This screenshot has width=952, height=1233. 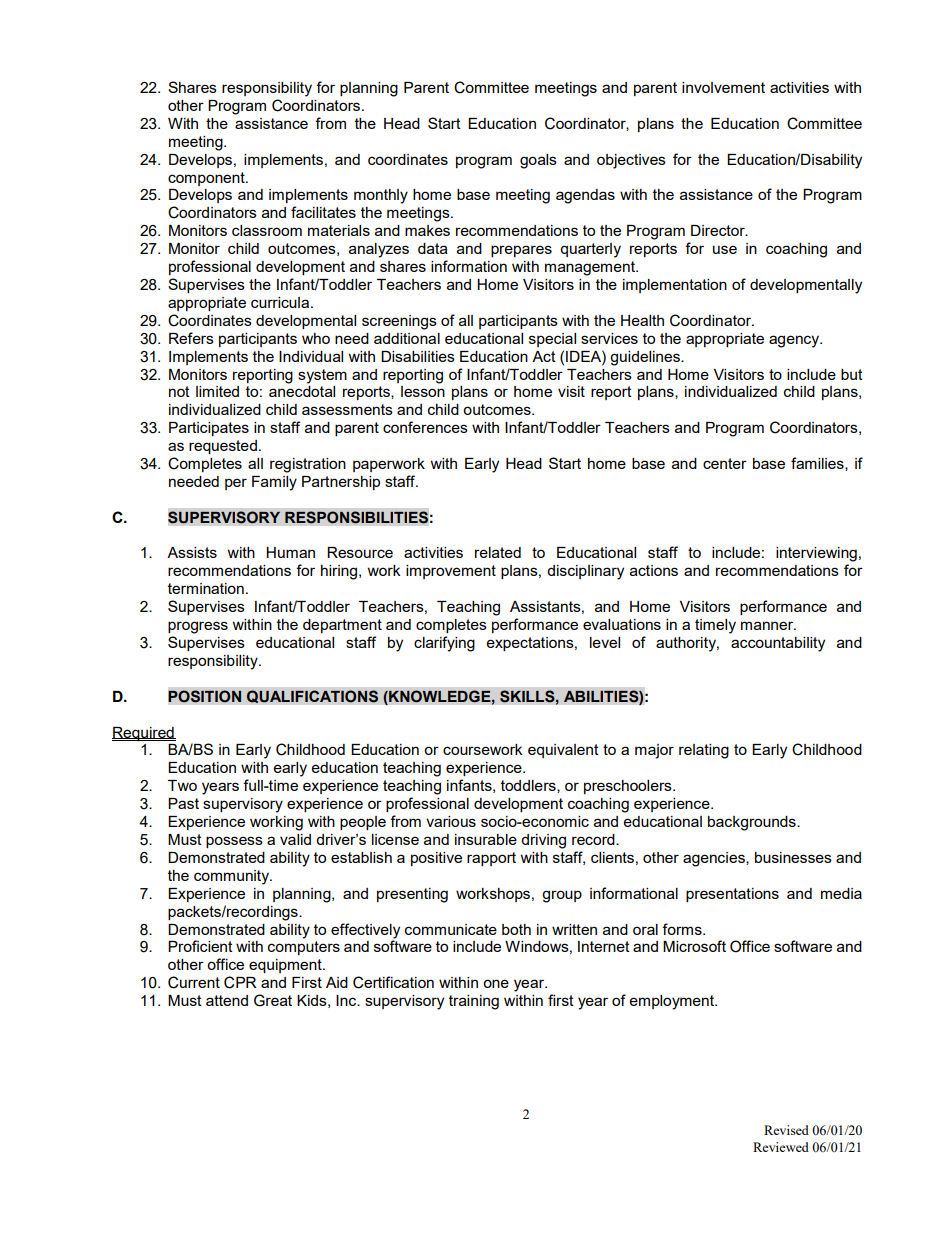 What do you see at coordinates (538, 161) in the screenshot?
I see `goals` at bounding box center [538, 161].
